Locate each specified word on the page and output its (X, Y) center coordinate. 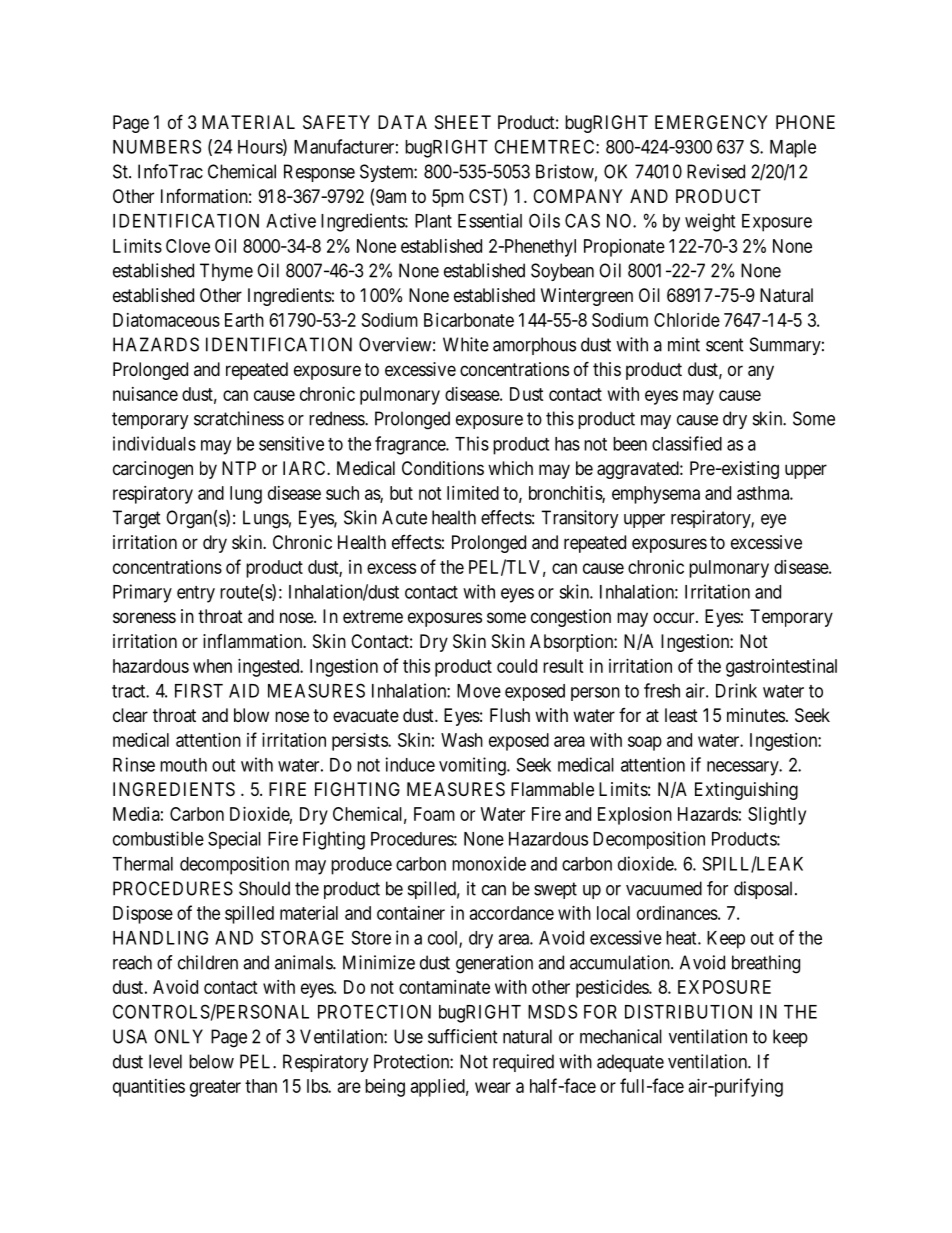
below (211, 1061)
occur (675, 617)
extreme (373, 616)
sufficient (463, 1036)
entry (196, 594)
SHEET (463, 122)
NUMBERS (157, 146)
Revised (716, 171)
